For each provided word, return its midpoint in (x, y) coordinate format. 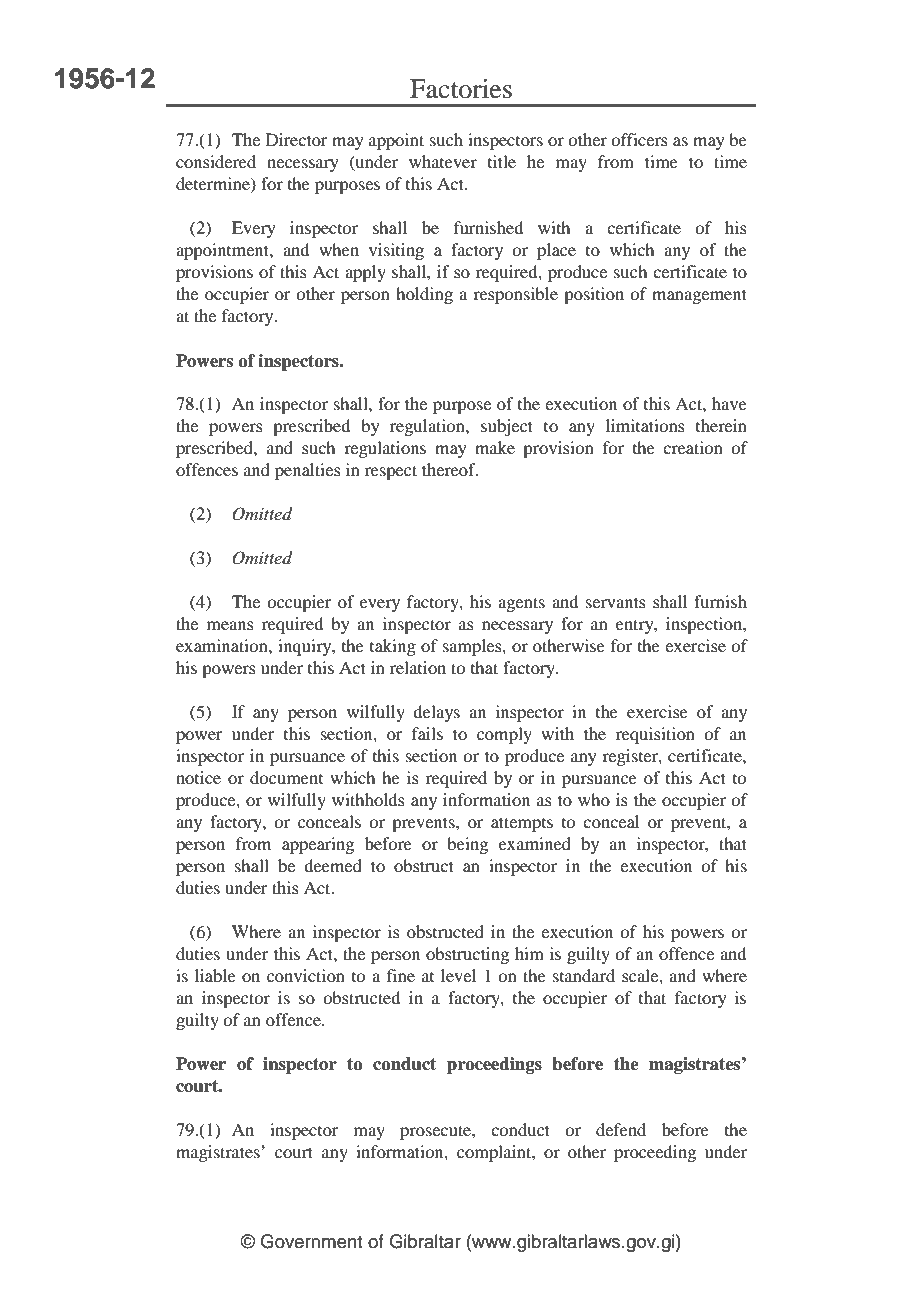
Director (297, 139)
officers (639, 139)
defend (621, 1129)
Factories (461, 89)
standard (584, 975)
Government (311, 1241)
